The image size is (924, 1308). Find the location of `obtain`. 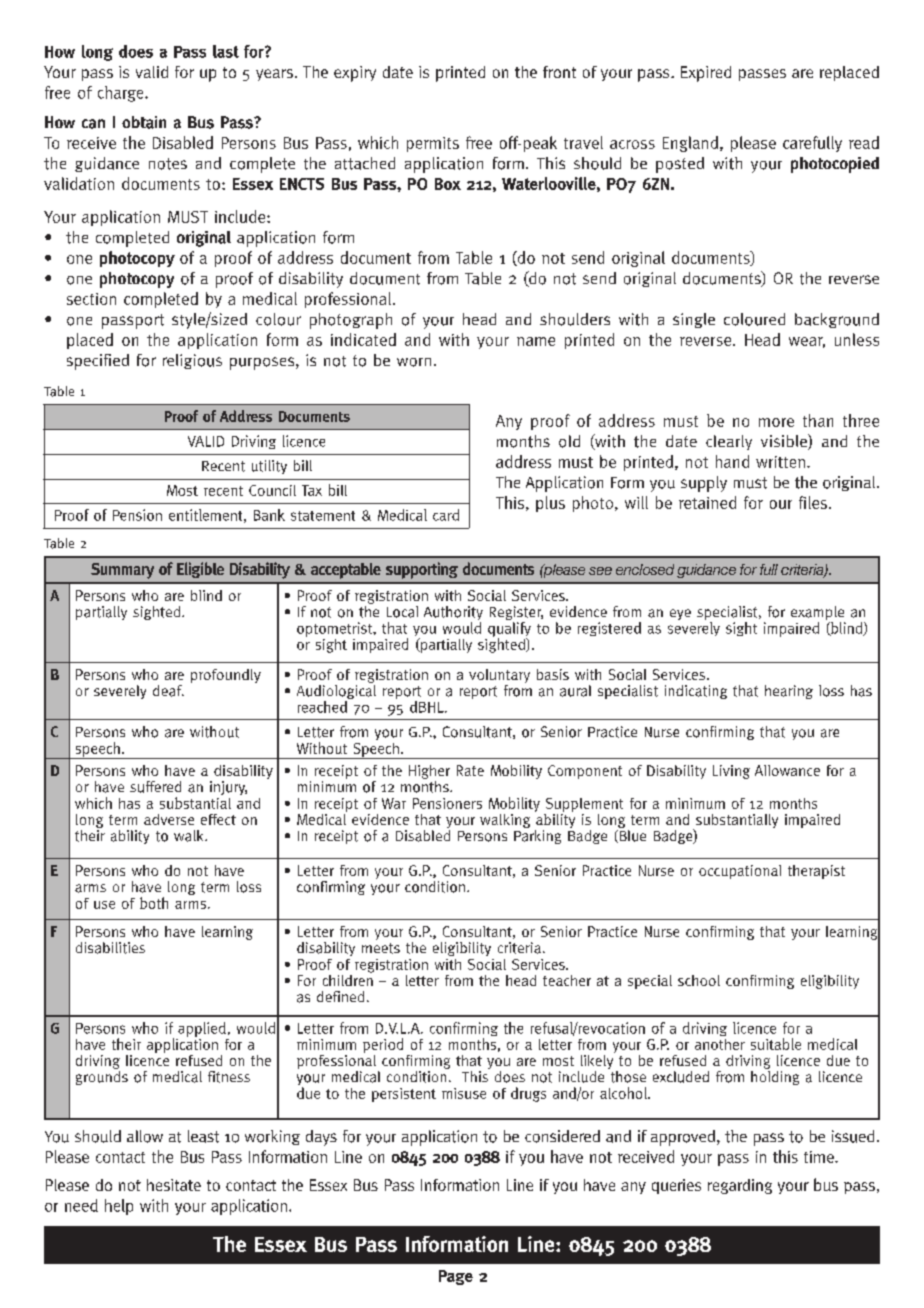

obtain is located at coordinates (144, 122).
